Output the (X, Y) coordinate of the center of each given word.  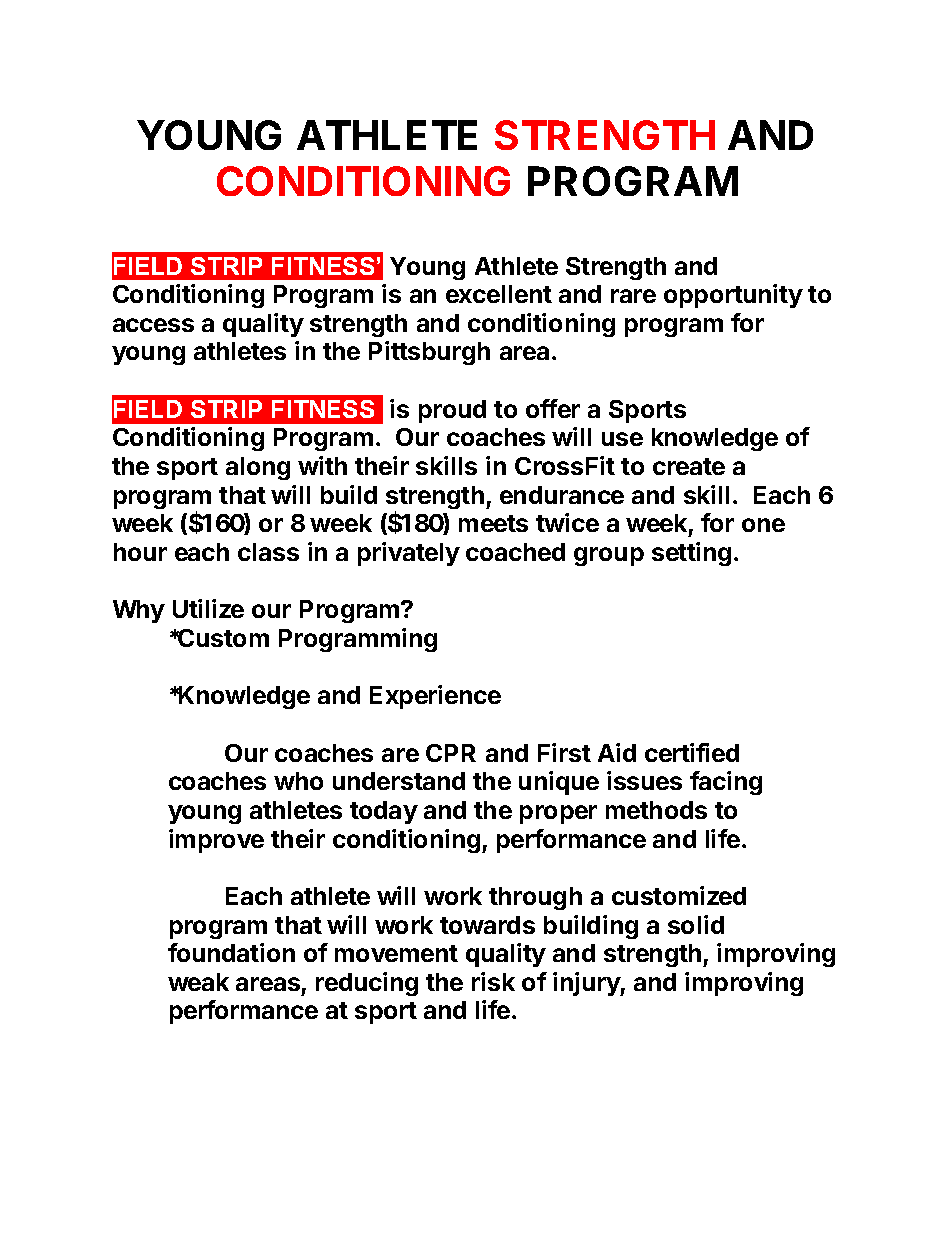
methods (656, 810)
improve (216, 841)
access (153, 325)
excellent (499, 294)
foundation (231, 952)
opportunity (733, 296)
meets (493, 523)
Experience (435, 697)
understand (399, 781)
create (689, 466)
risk (493, 981)
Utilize (208, 608)
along (258, 468)
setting (691, 554)
